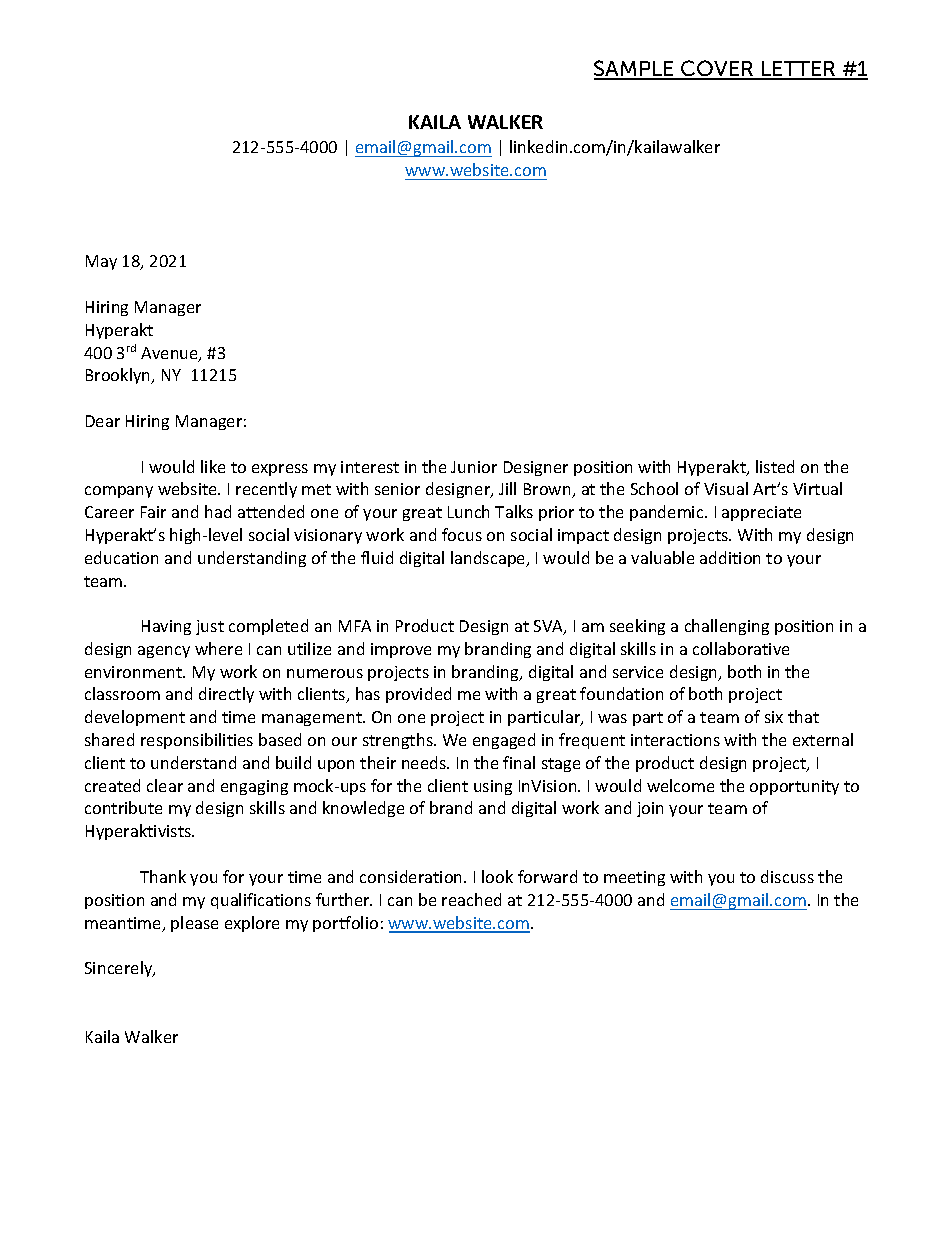  Describe the element at coordinates (119, 376) in the page. I see `Brooklyn` at that location.
